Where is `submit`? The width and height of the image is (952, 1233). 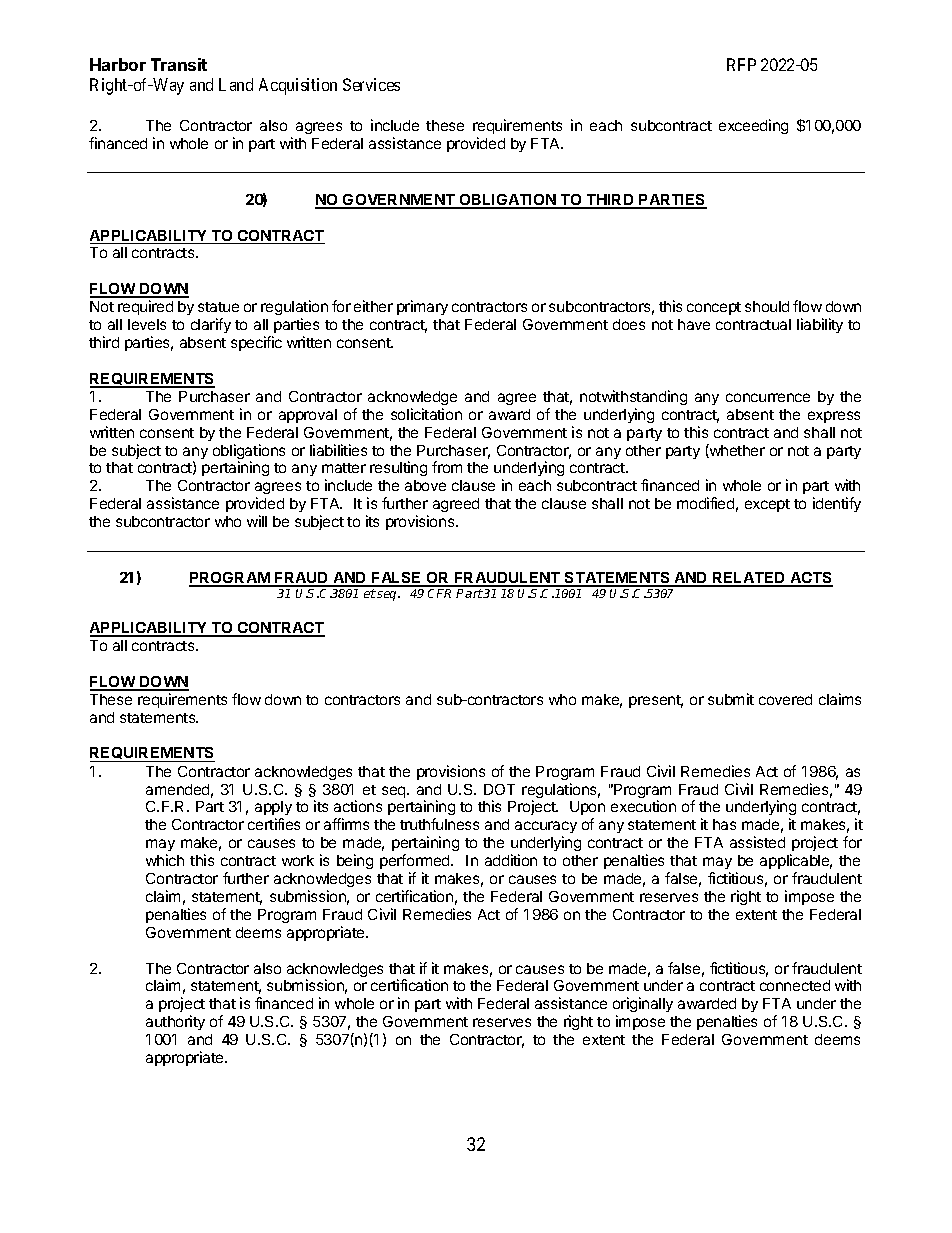
submit is located at coordinates (731, 699).
